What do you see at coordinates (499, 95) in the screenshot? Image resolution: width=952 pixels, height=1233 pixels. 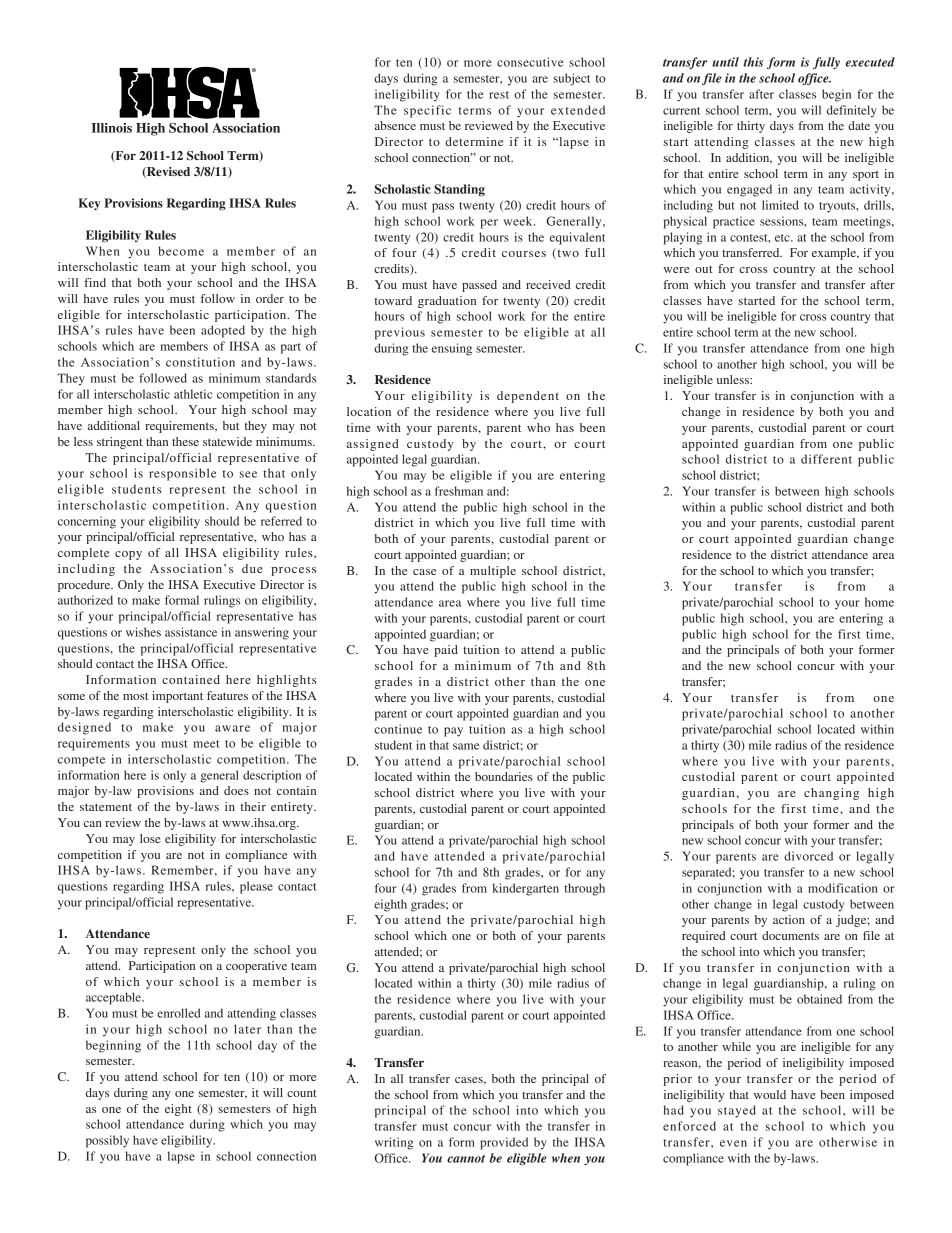 I see `rest` at bounding box center [499, 95].
